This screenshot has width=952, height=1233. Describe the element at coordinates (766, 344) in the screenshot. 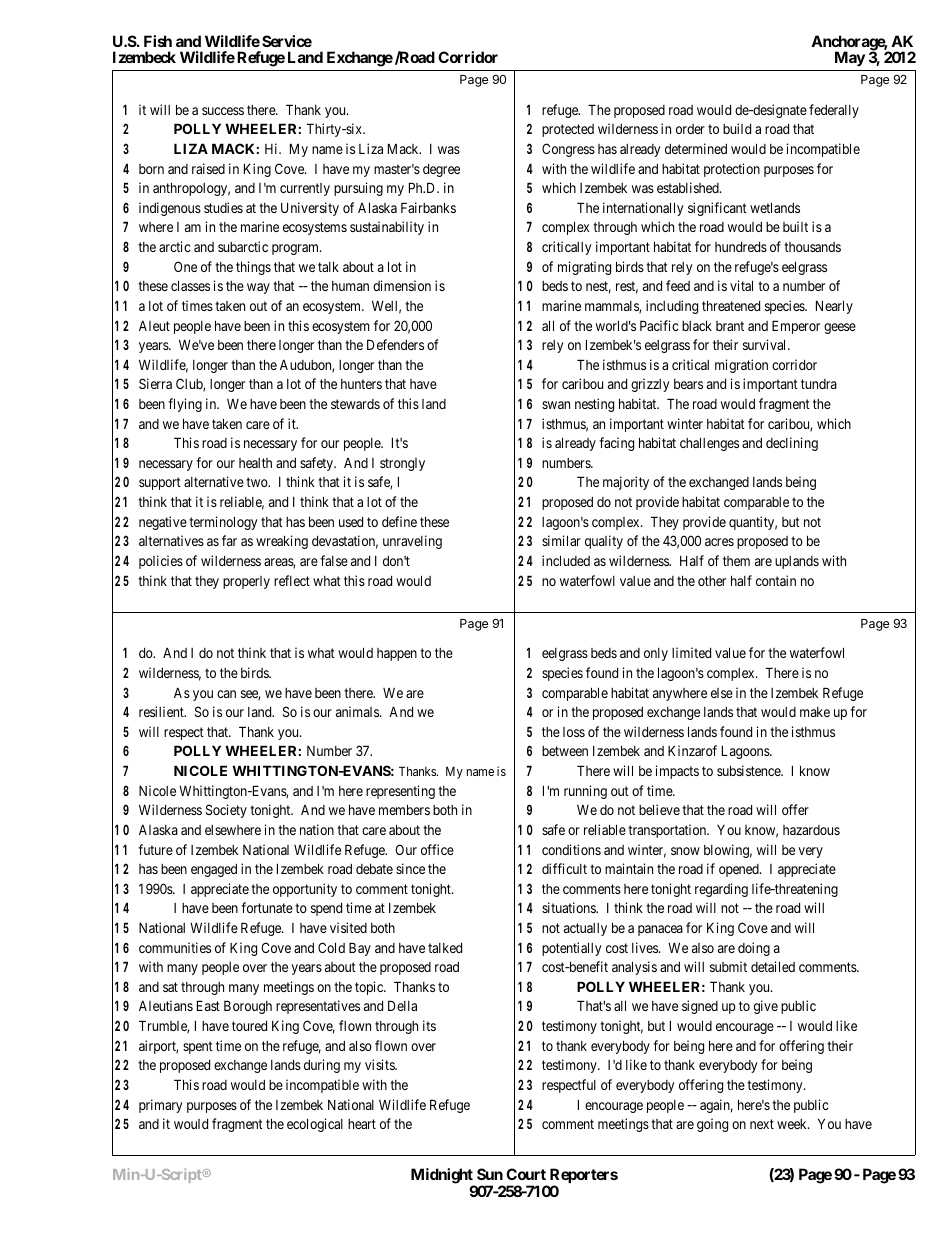

I see `survival` at that location.
